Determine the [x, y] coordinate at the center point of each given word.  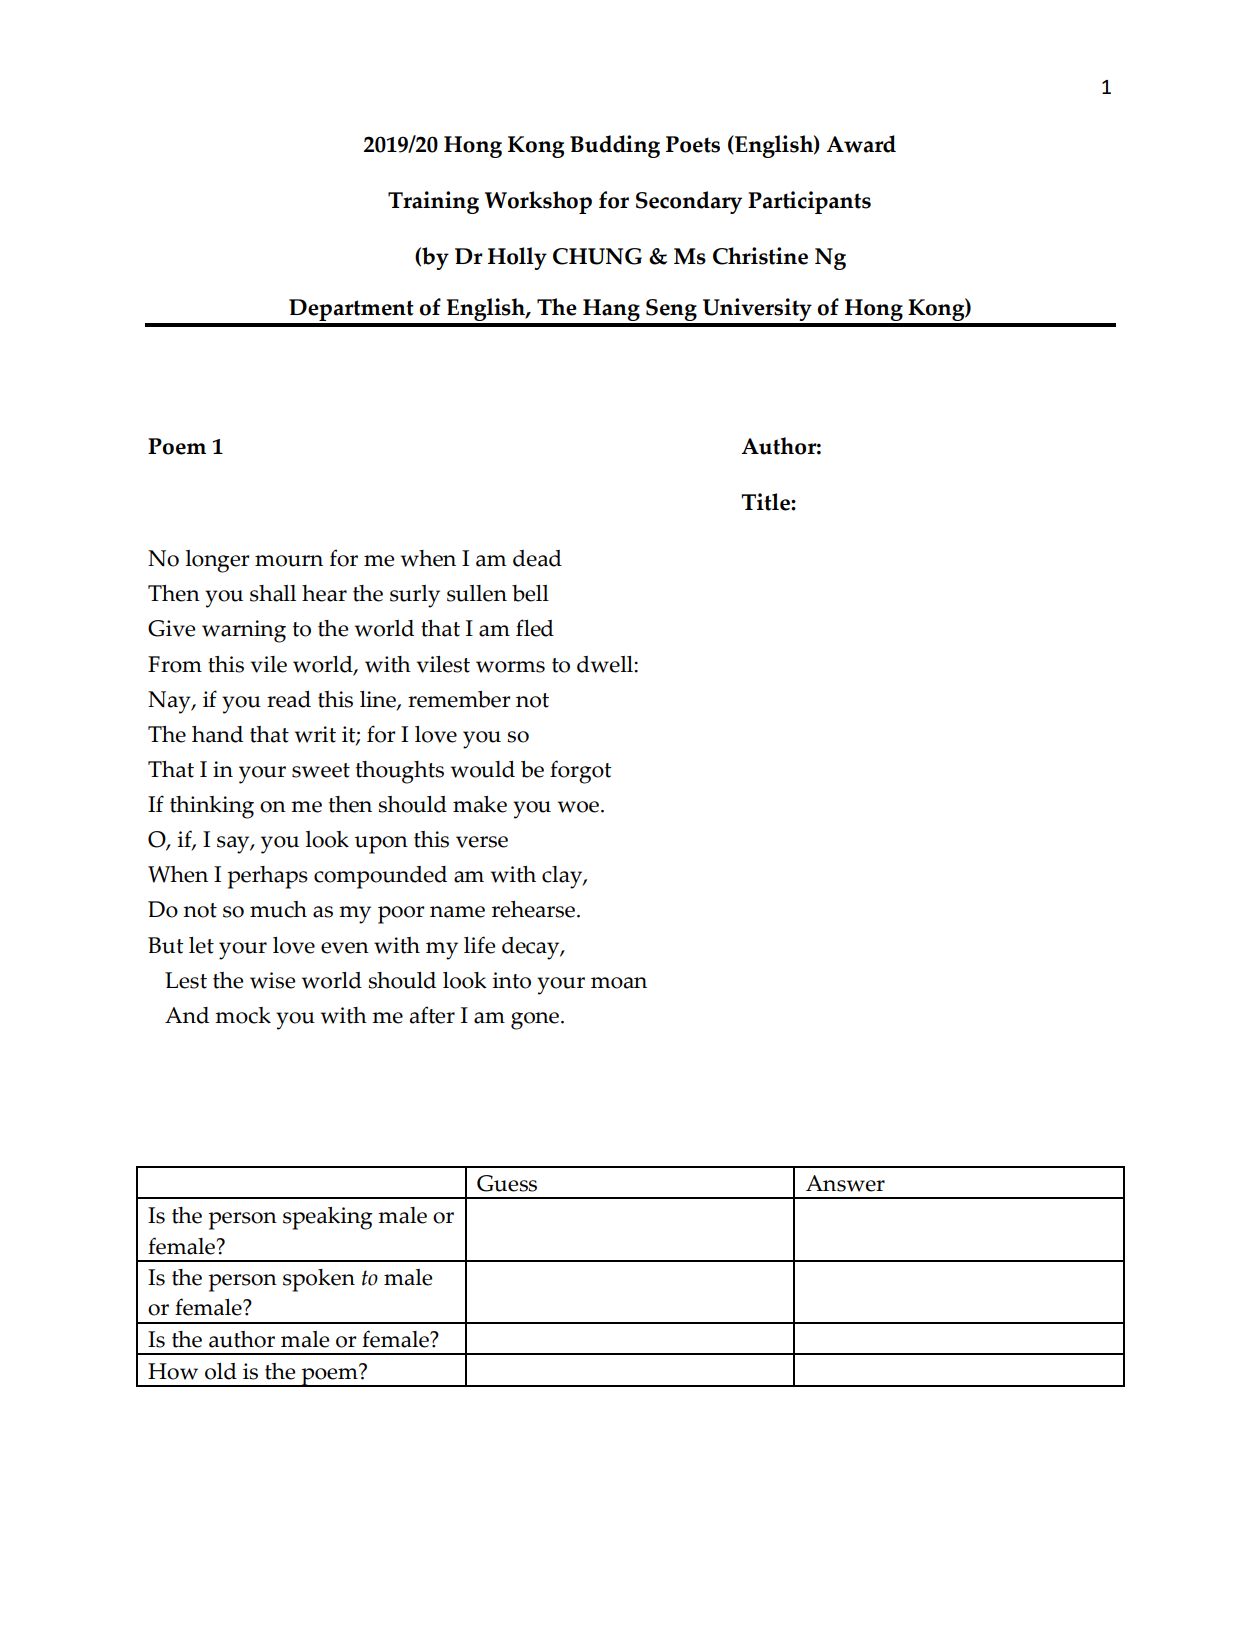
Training [433, 202]
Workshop [538, 202]
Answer [845, 1183]
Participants [809, 202]
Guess [507, 1183]
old [221, 1371]
